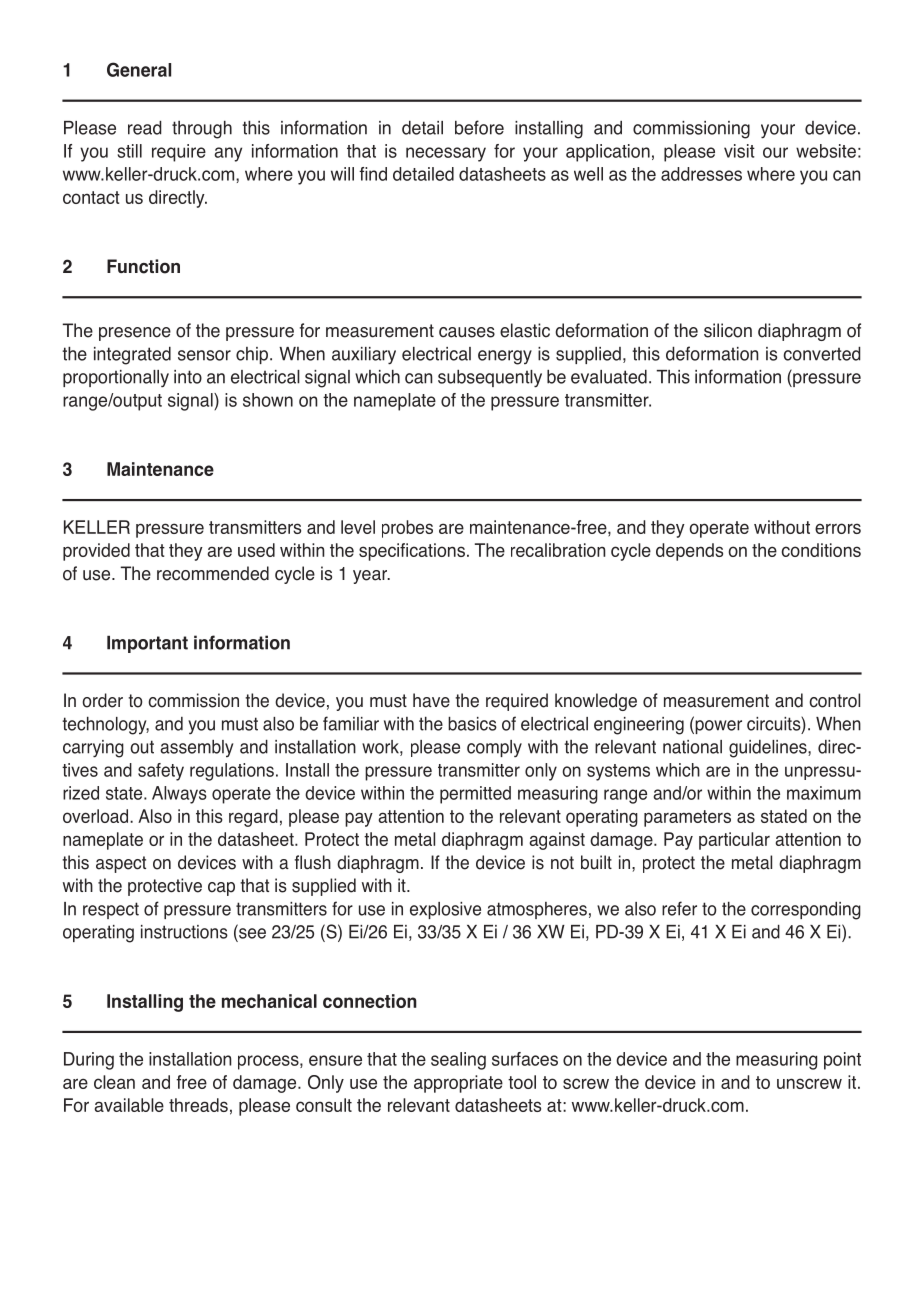 The image size is (924, 1311). I want to click on comply, so click(494, 748).
